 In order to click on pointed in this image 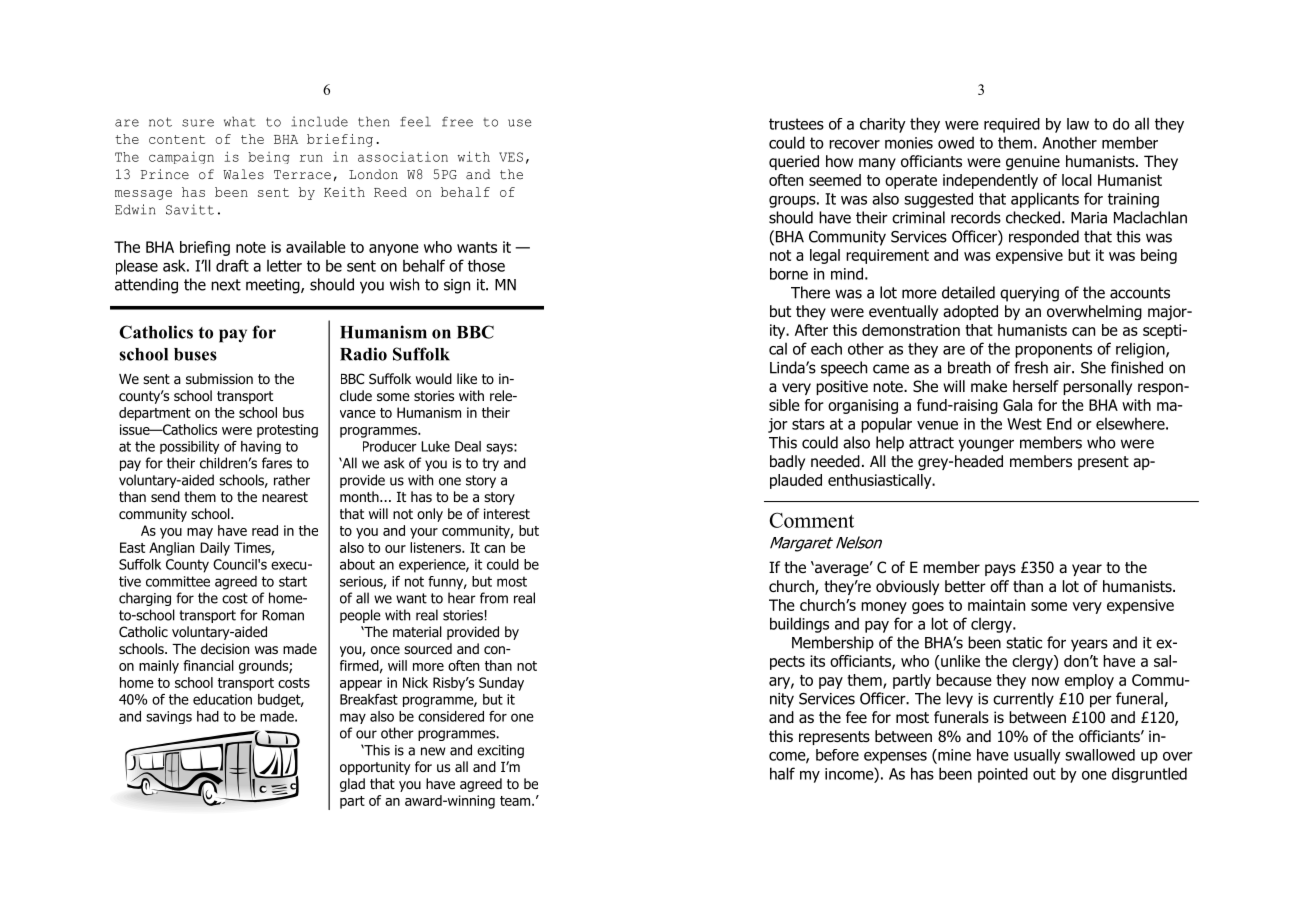, I will do `click(1003, 775)`.
